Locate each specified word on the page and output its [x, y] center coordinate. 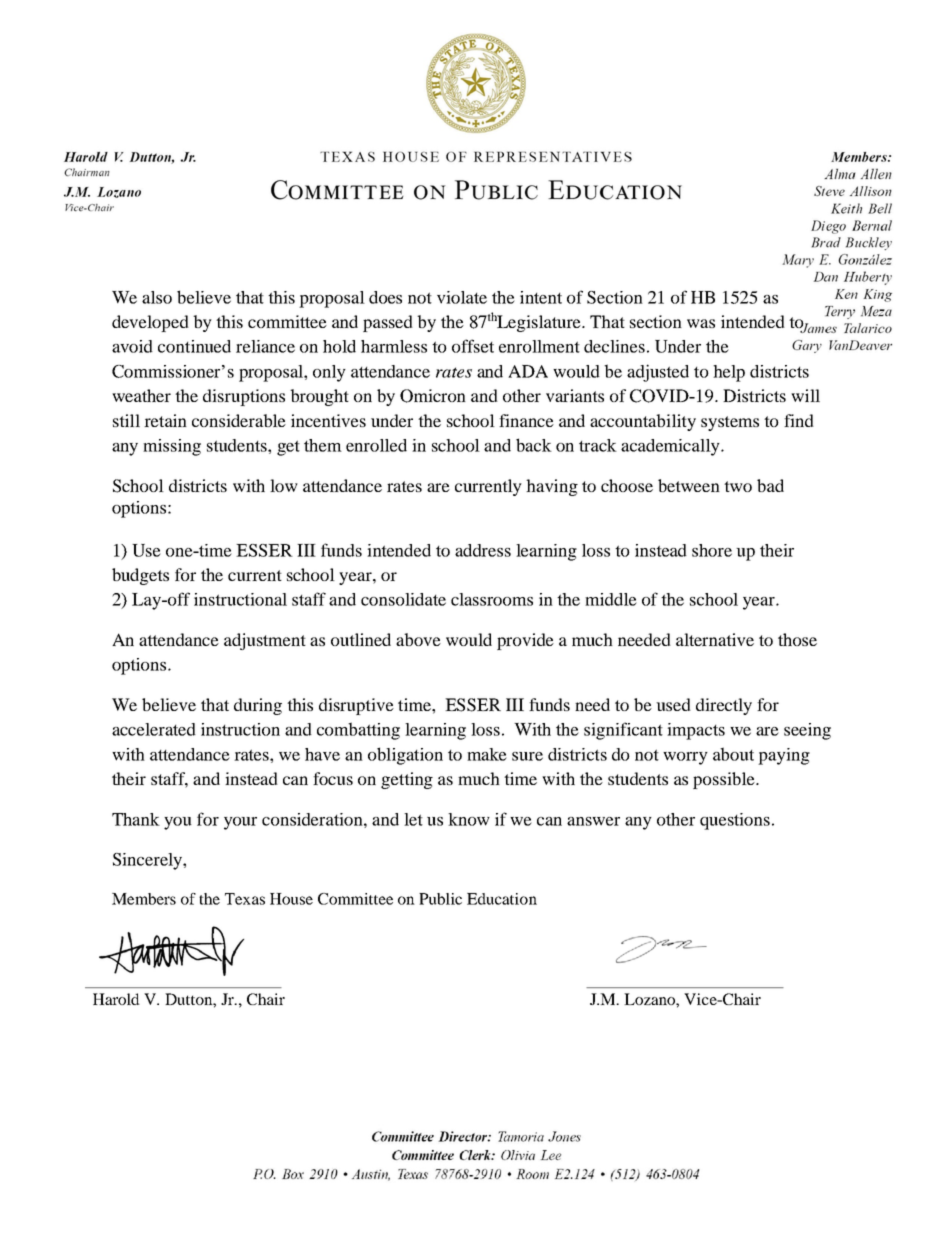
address [483, 550]
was [701, 323]
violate [462, 297]
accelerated [154, 729]
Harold [116, 999]
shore [712, 550]
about [733, 754]
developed [150, 323]
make [487, 754]
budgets [140, 576]
